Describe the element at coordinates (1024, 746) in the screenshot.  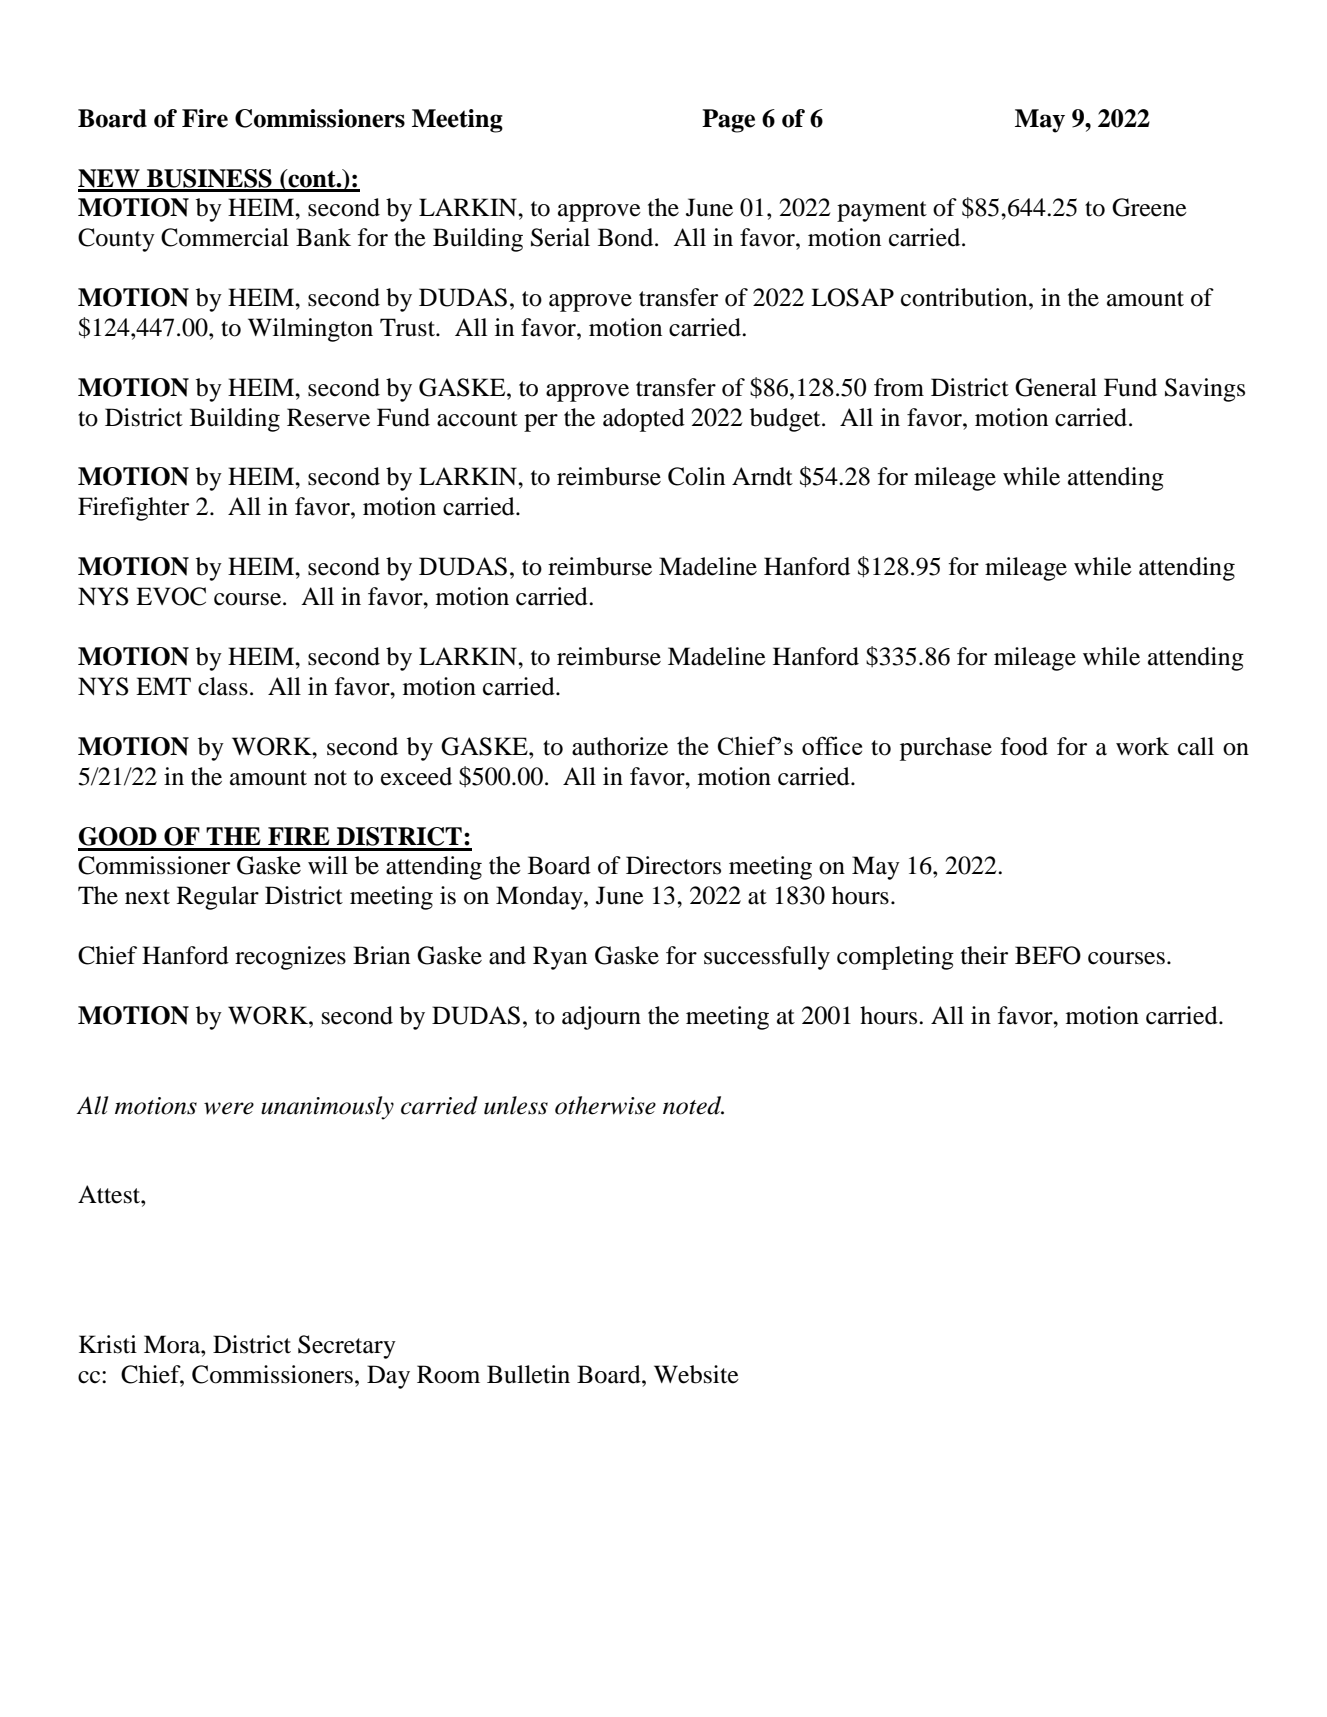
I see `food` at that location.
